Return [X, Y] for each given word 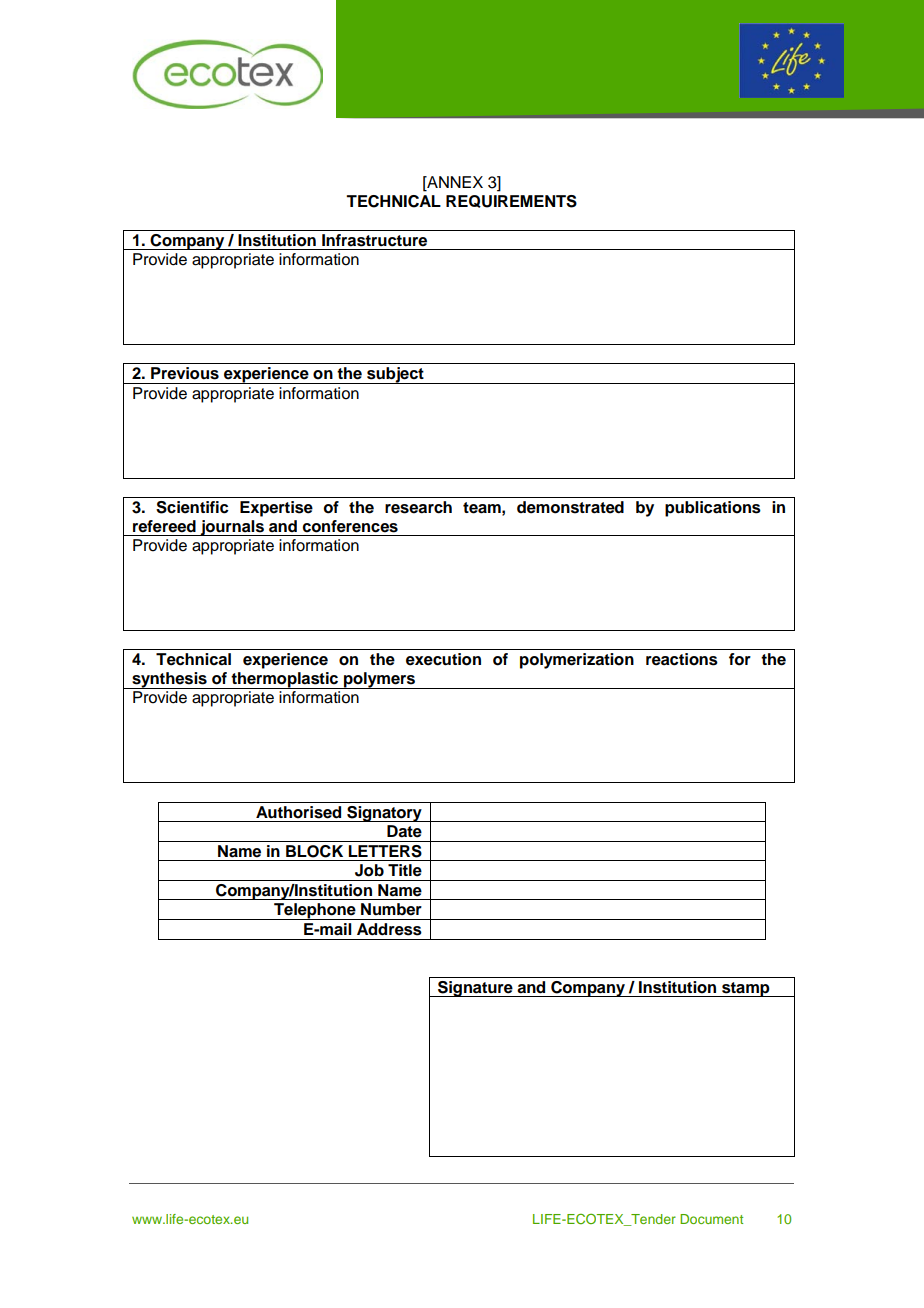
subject [395, 375]
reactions [682, 659]
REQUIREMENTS [511, 201]
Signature [475, 989]
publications [713, 509]
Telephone [315, 911]
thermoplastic [285, 680]
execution [443, 659]
